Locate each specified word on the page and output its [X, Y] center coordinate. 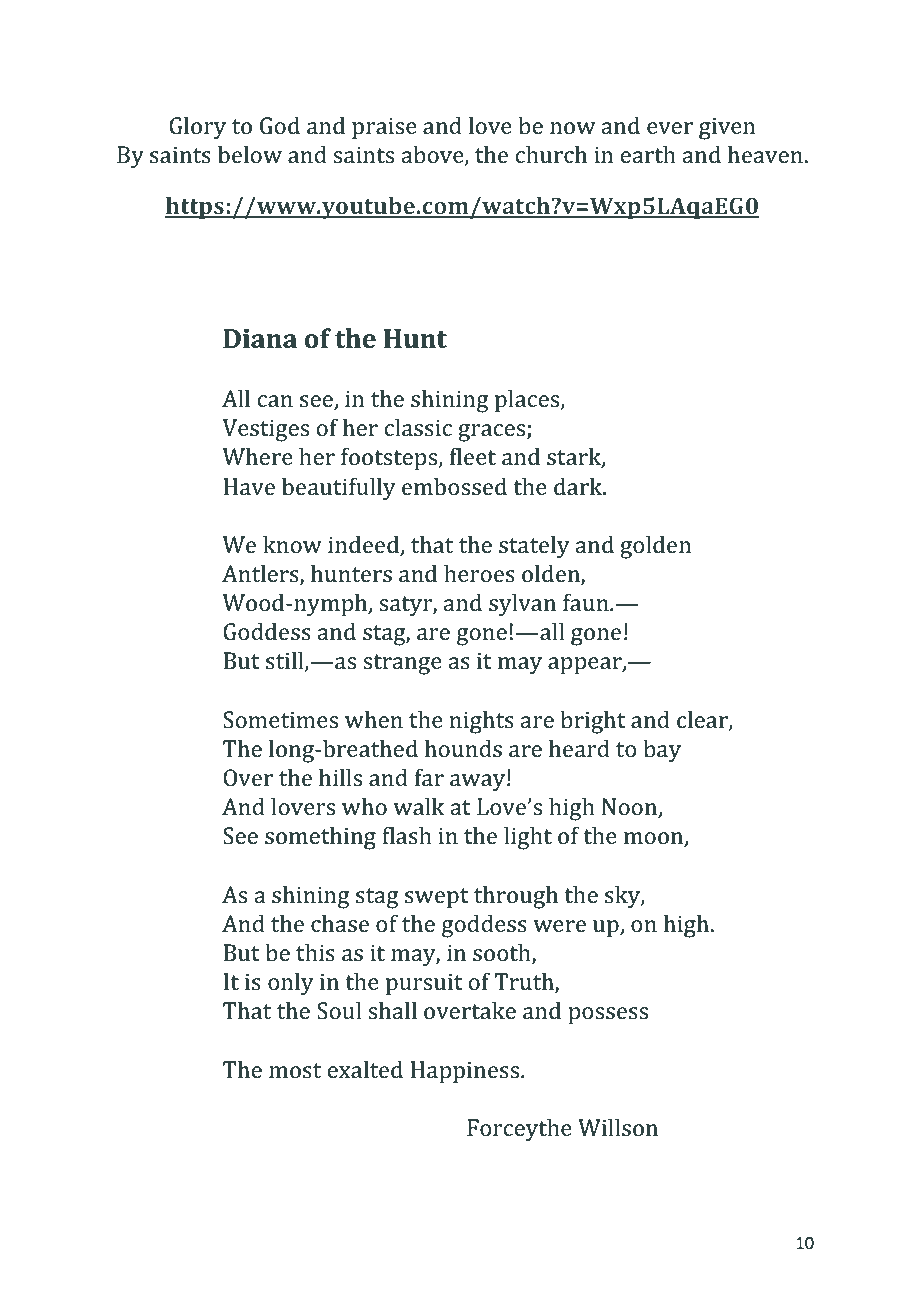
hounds [463, 748]
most [295, 1071]
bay [662, 751]
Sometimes [280, 720]
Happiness [466, 1072]
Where [258, 456]
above [434, 155]
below [250, 154]
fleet [473, 456]
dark [579, 486]
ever [670, 128]
